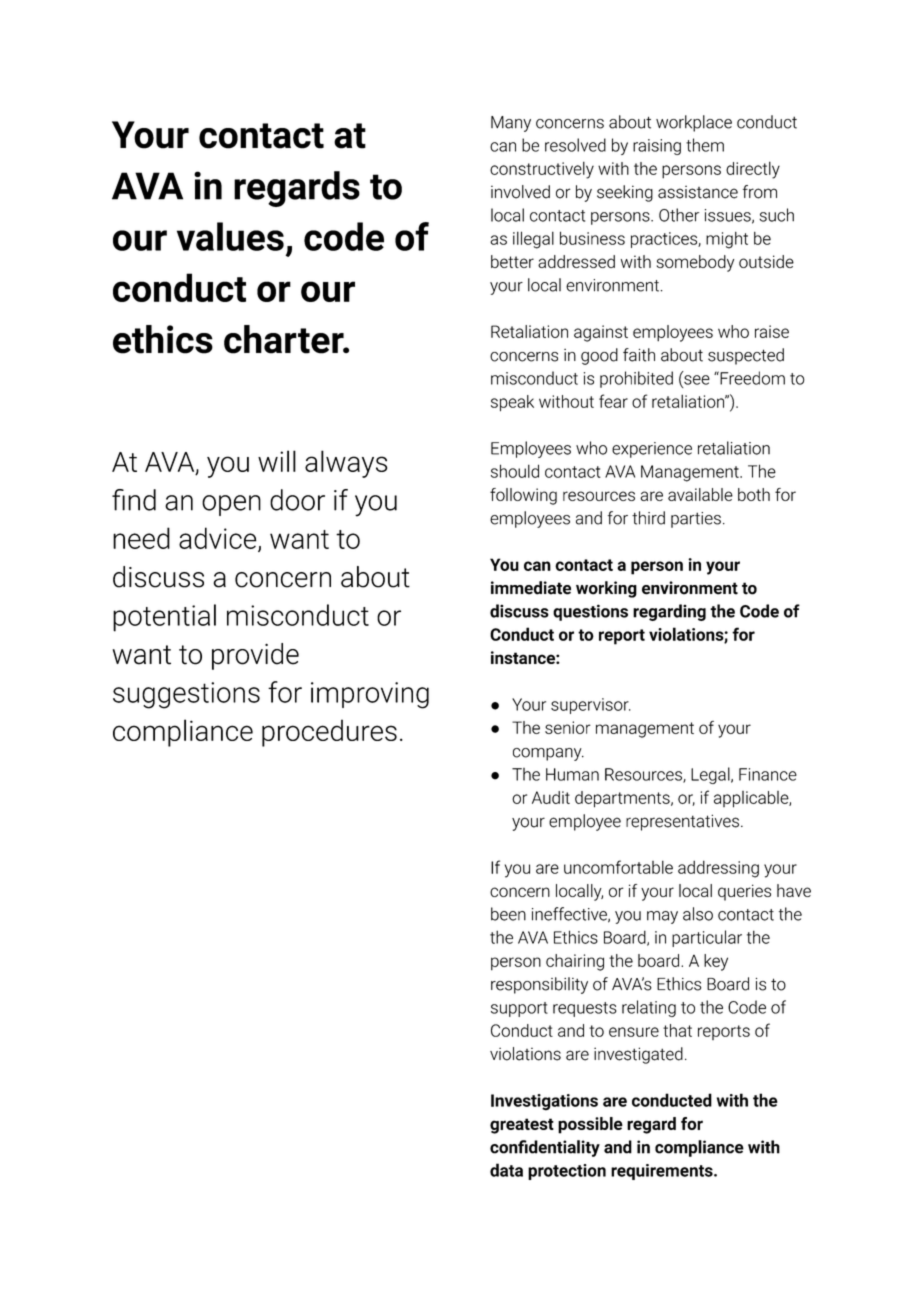 Image resolution: width=924 pixels, height=1308 pixels. I want to click on them, so click(705, 145).
